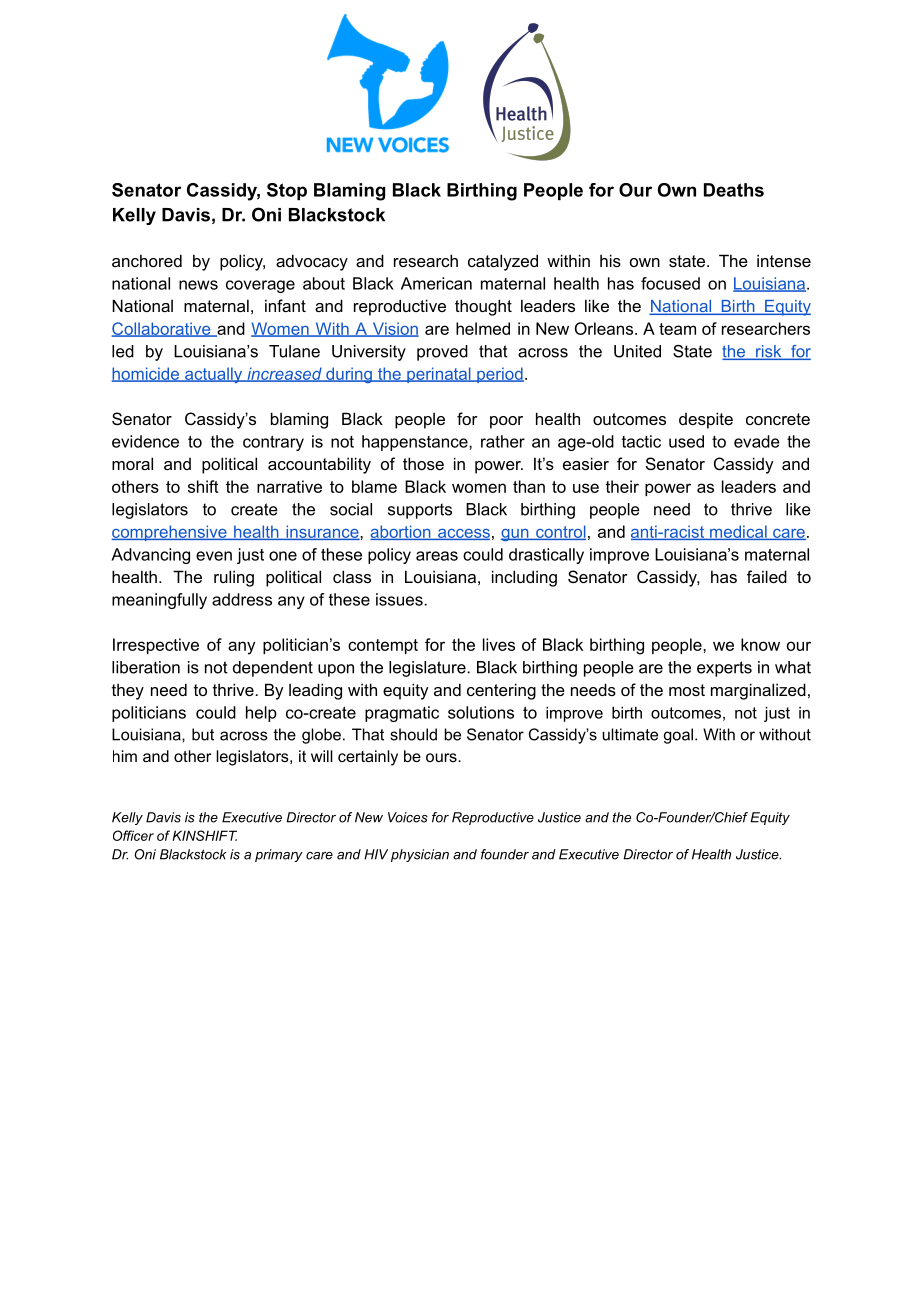 The height and width of the image is (1307, 924). I want to click on Stop, so click(287, 191).
